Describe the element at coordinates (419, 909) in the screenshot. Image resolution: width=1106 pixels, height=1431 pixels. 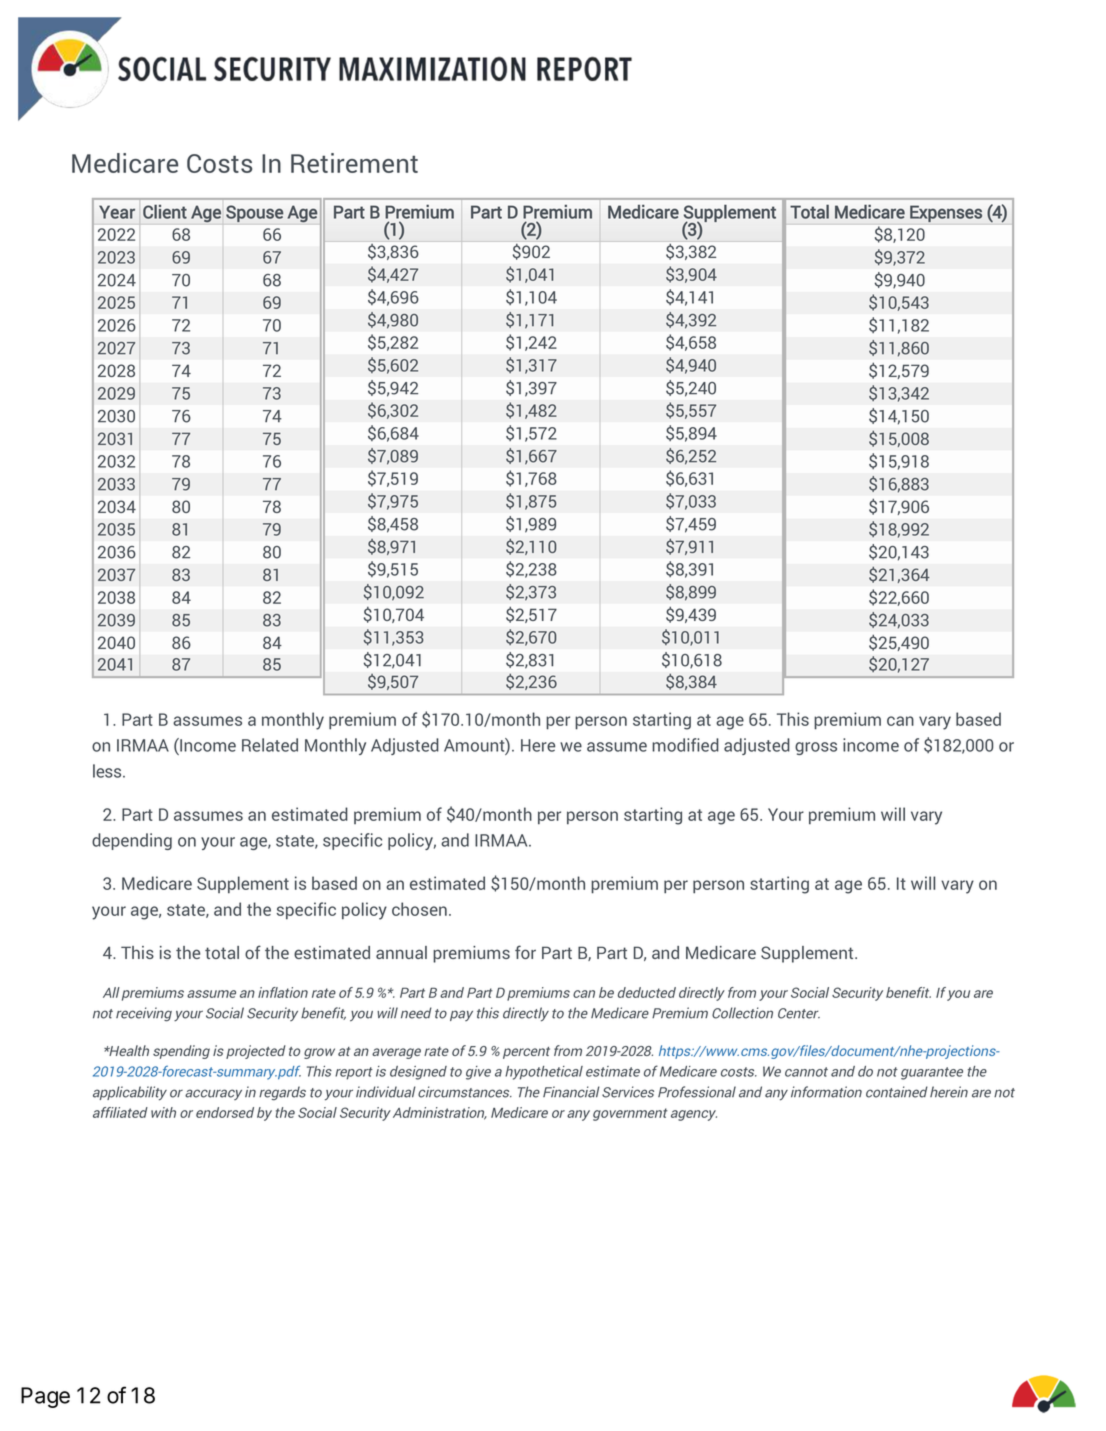
I see `chosen` at that location.
